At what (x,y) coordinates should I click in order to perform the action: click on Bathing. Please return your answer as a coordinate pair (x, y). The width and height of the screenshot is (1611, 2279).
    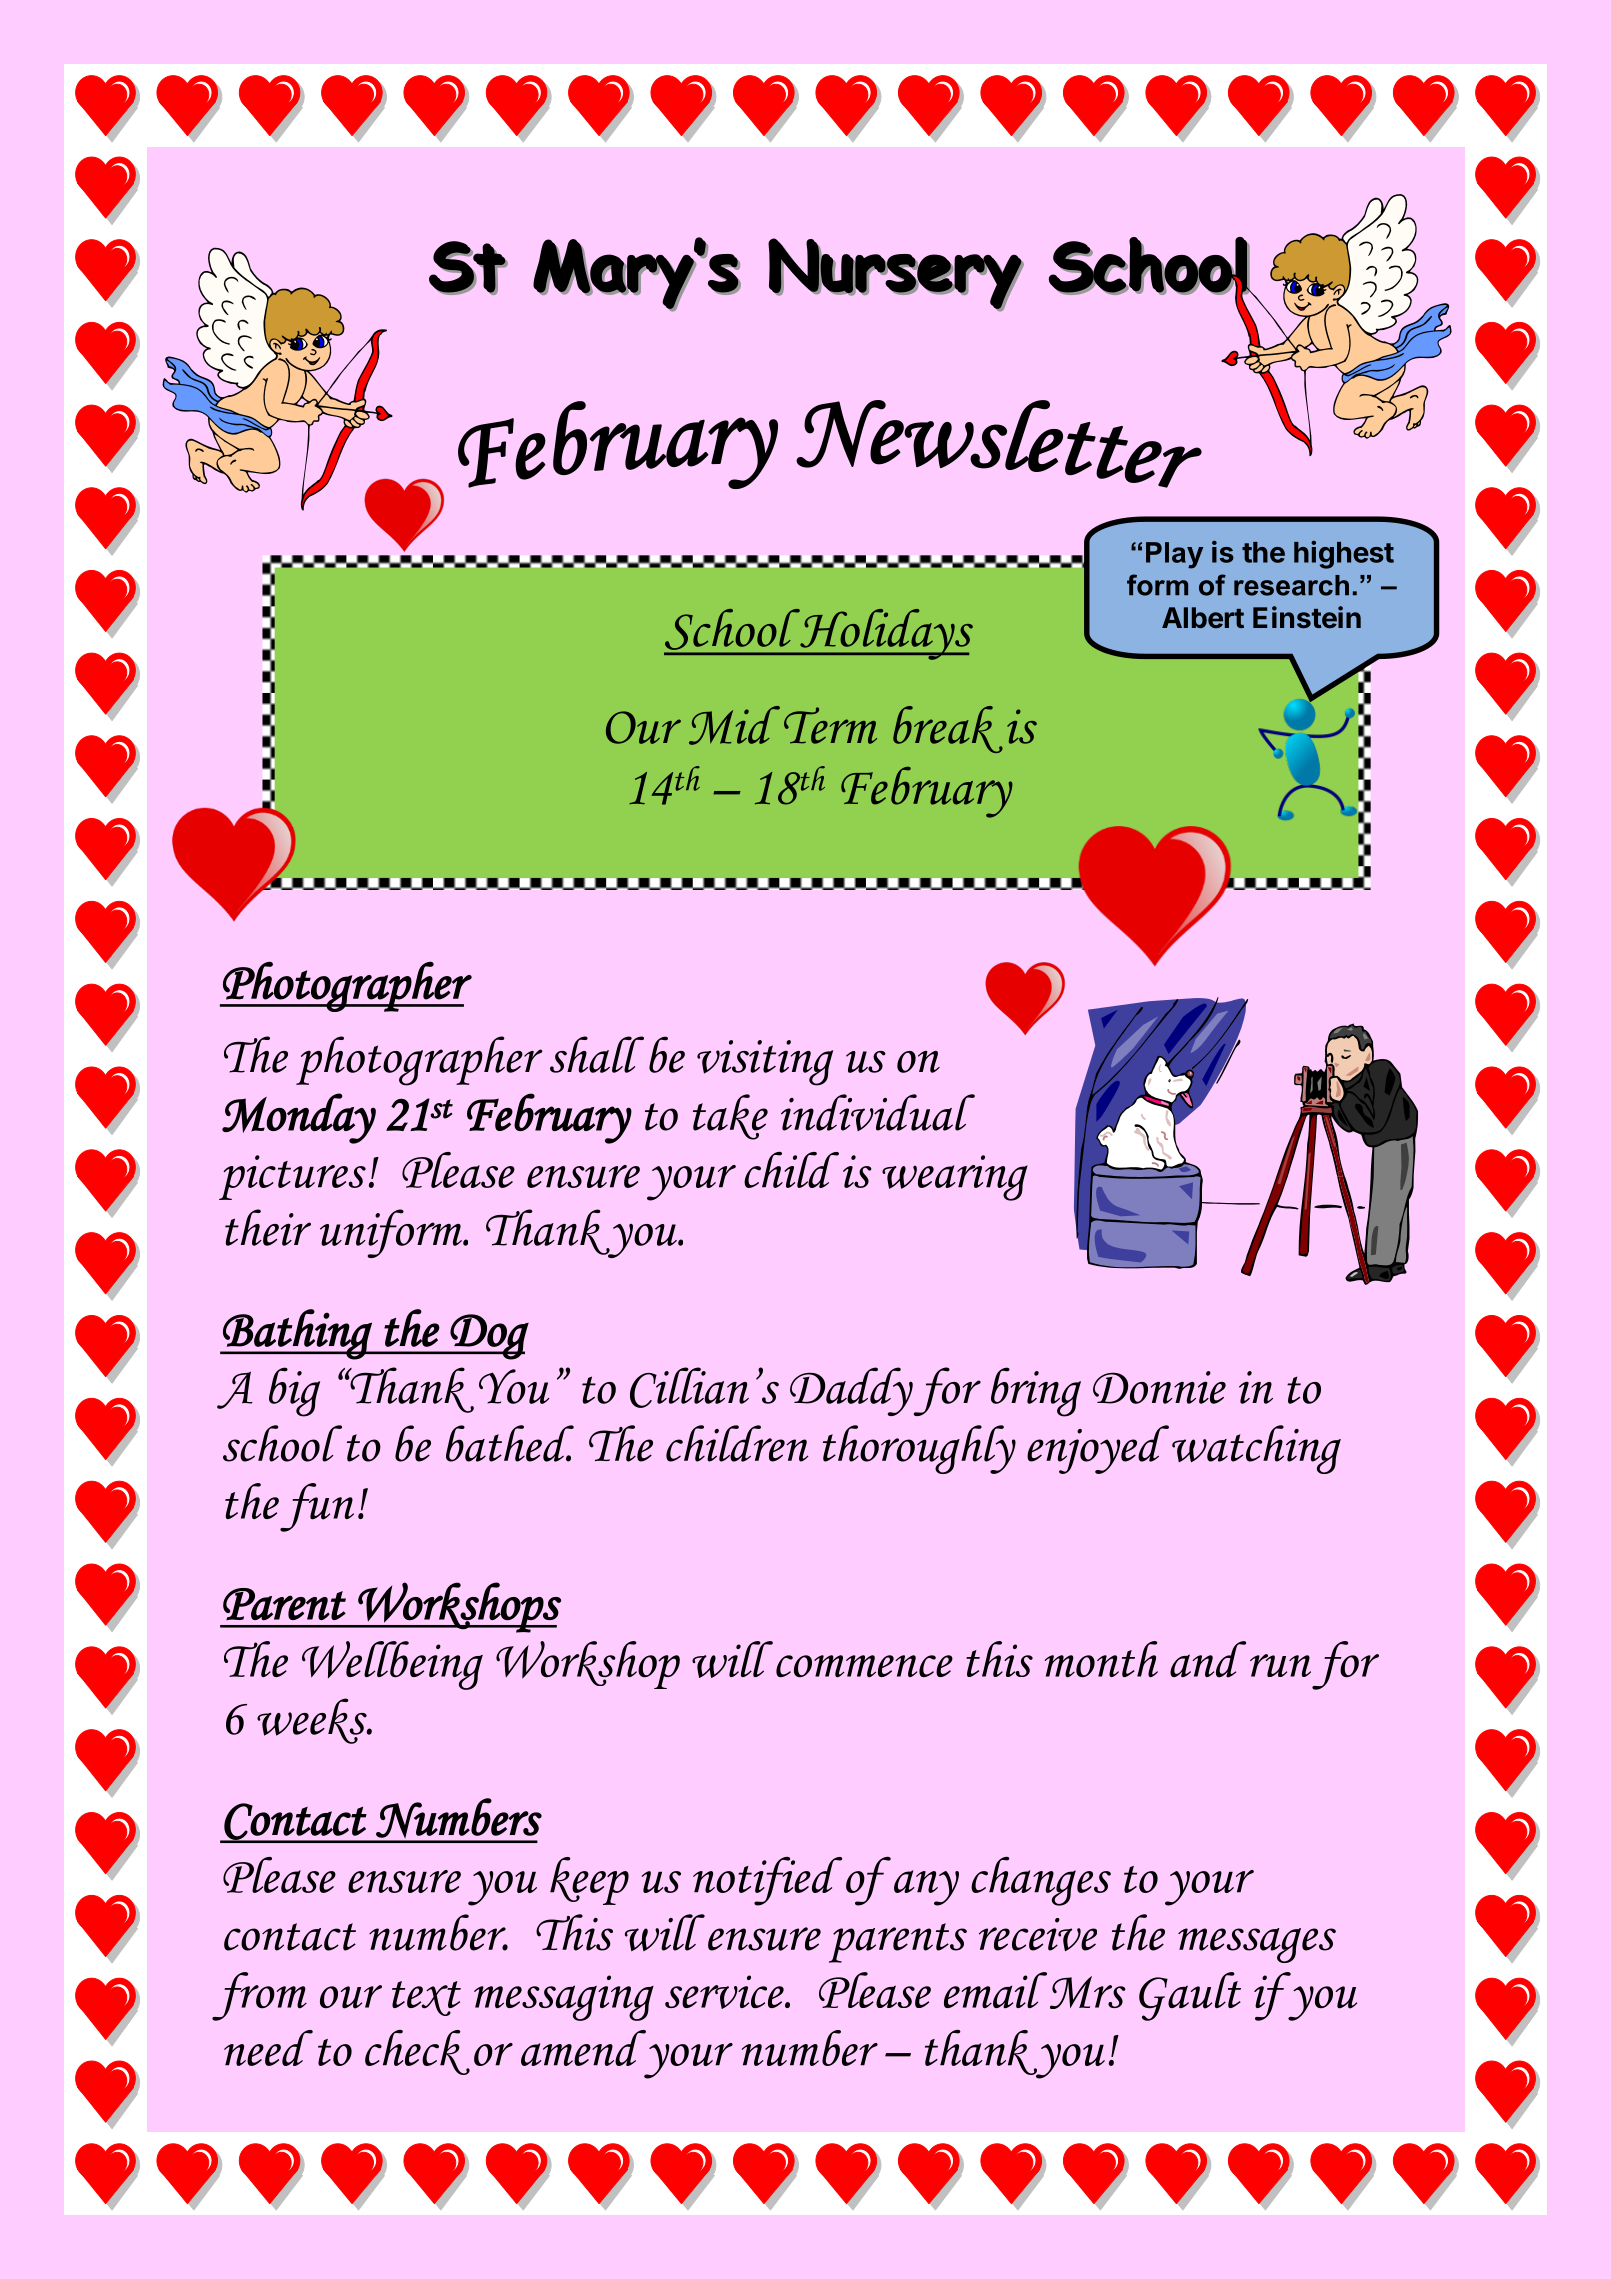
    Looking at the image, I should click on (297, 1334).
